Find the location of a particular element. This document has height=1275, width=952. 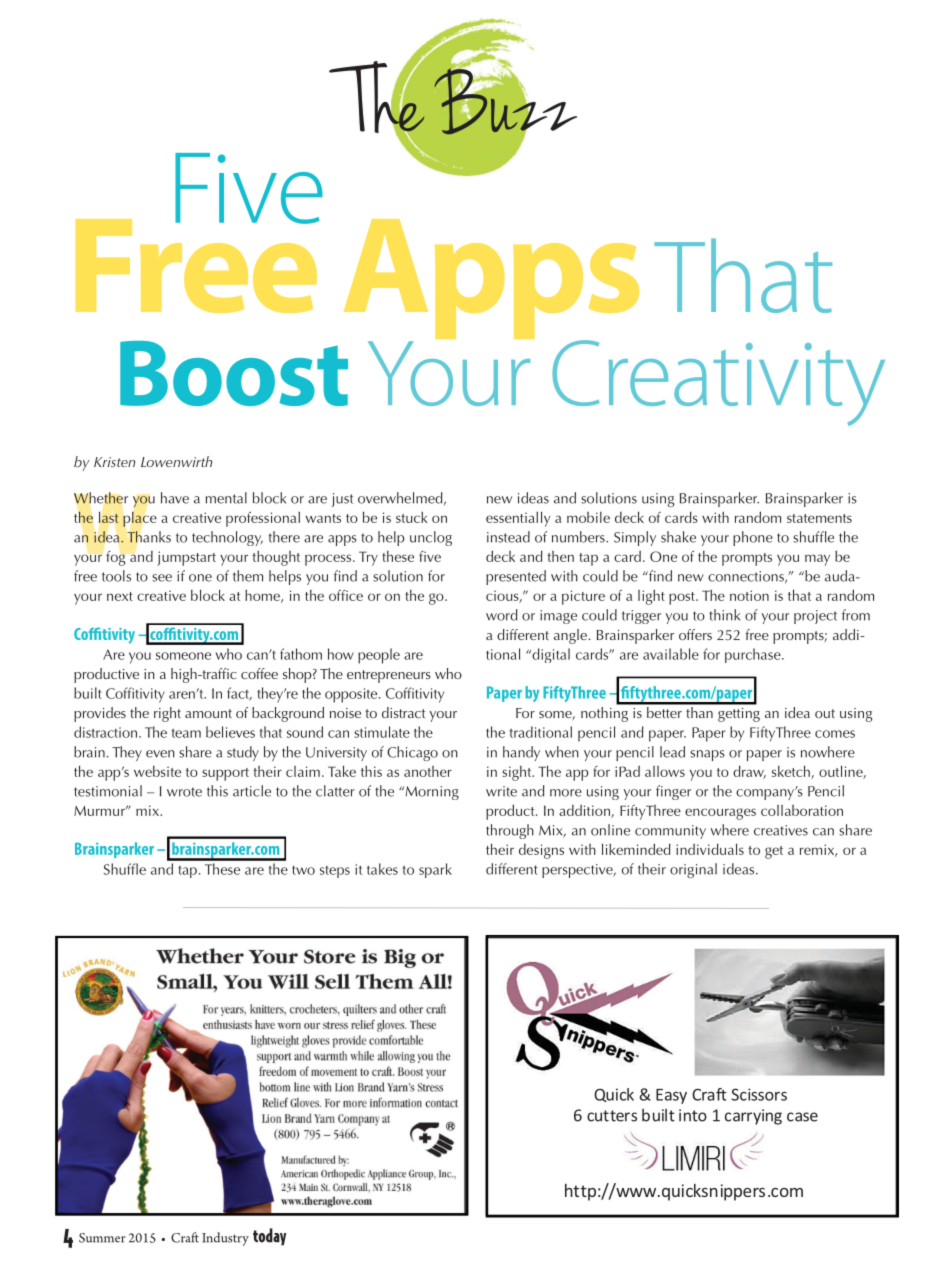

original is located at coordinates (693, 870).
